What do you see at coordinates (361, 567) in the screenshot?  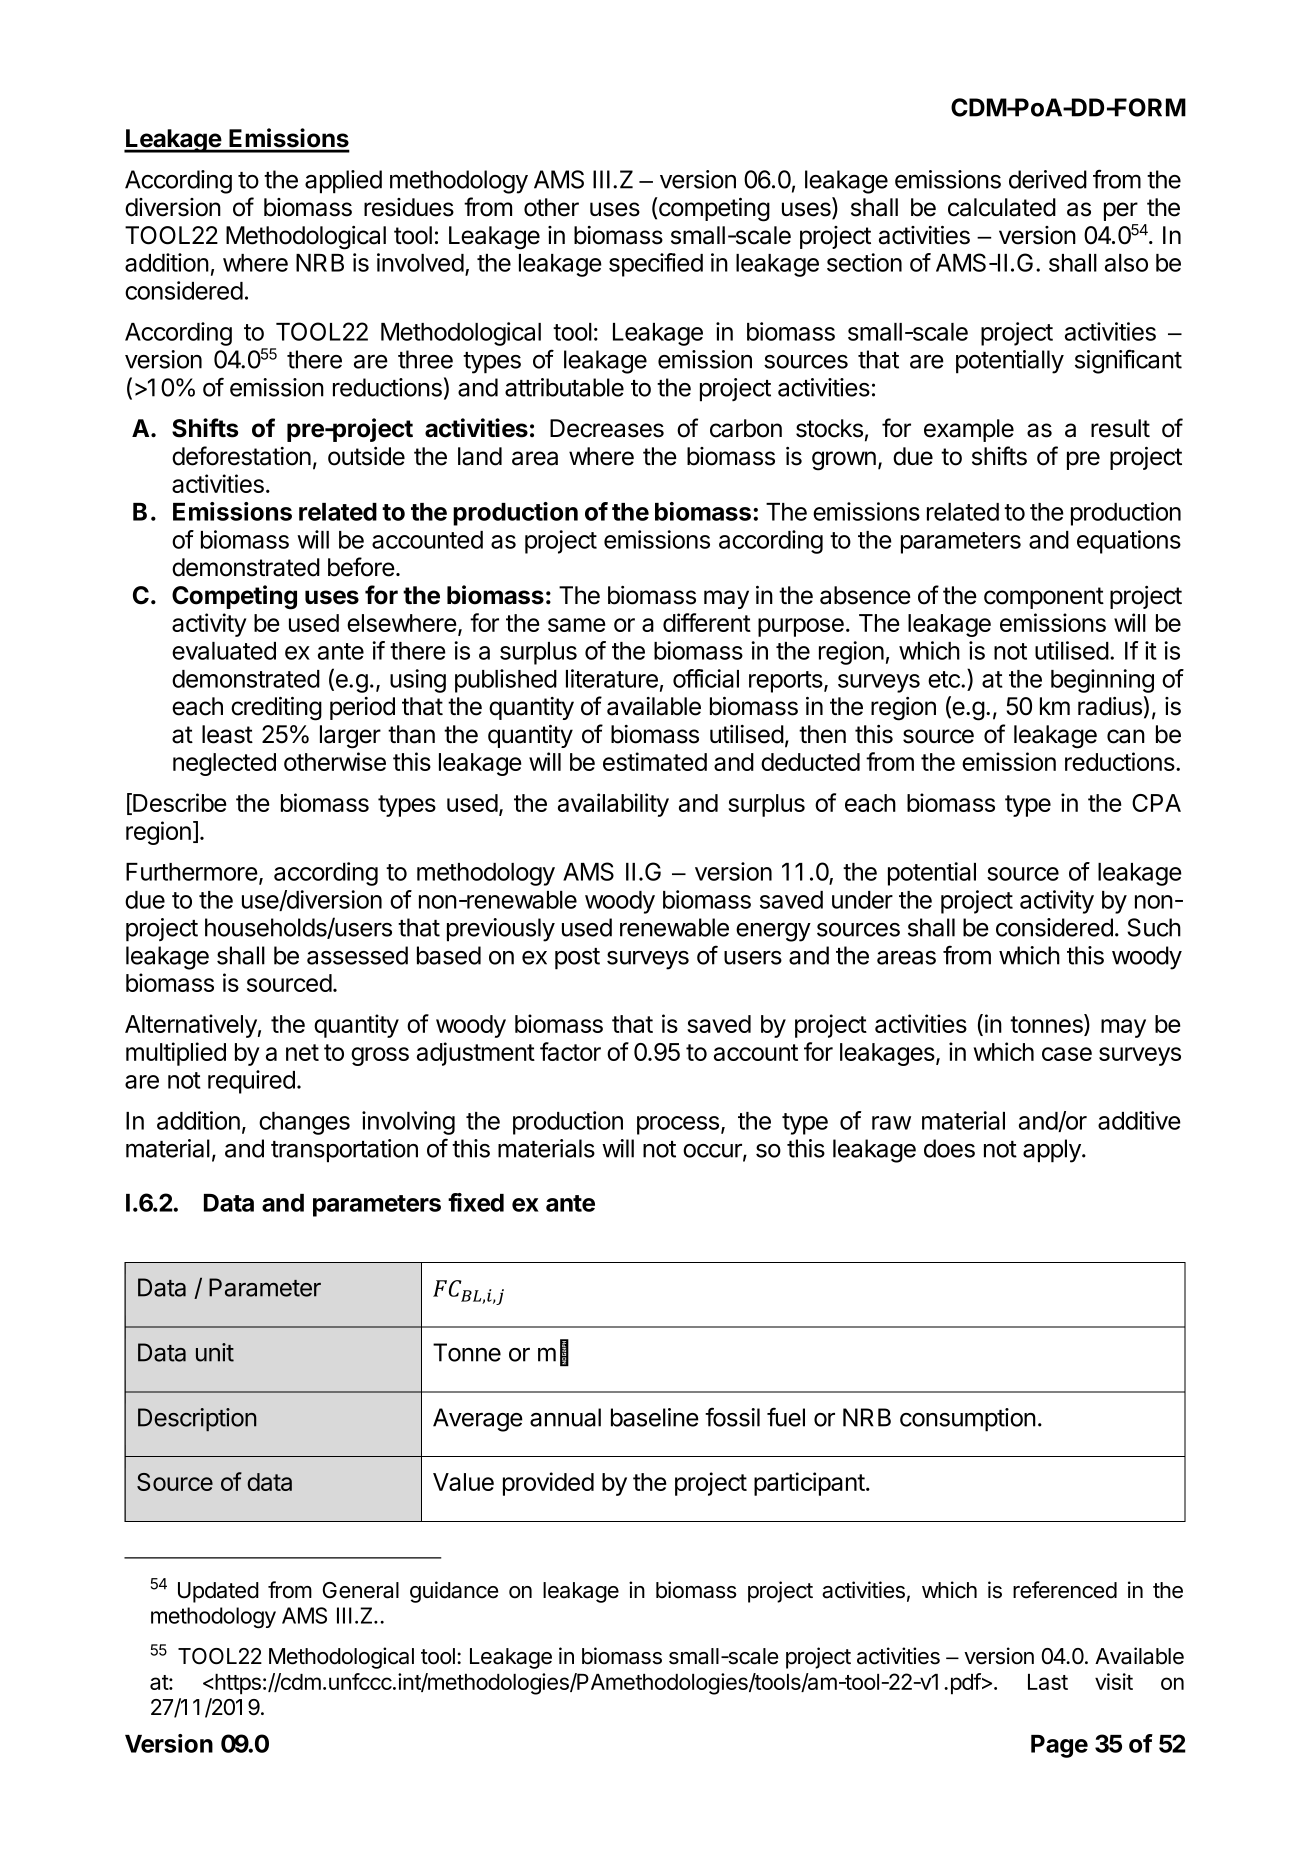 I see `before` at bounding box center [361, 567].
